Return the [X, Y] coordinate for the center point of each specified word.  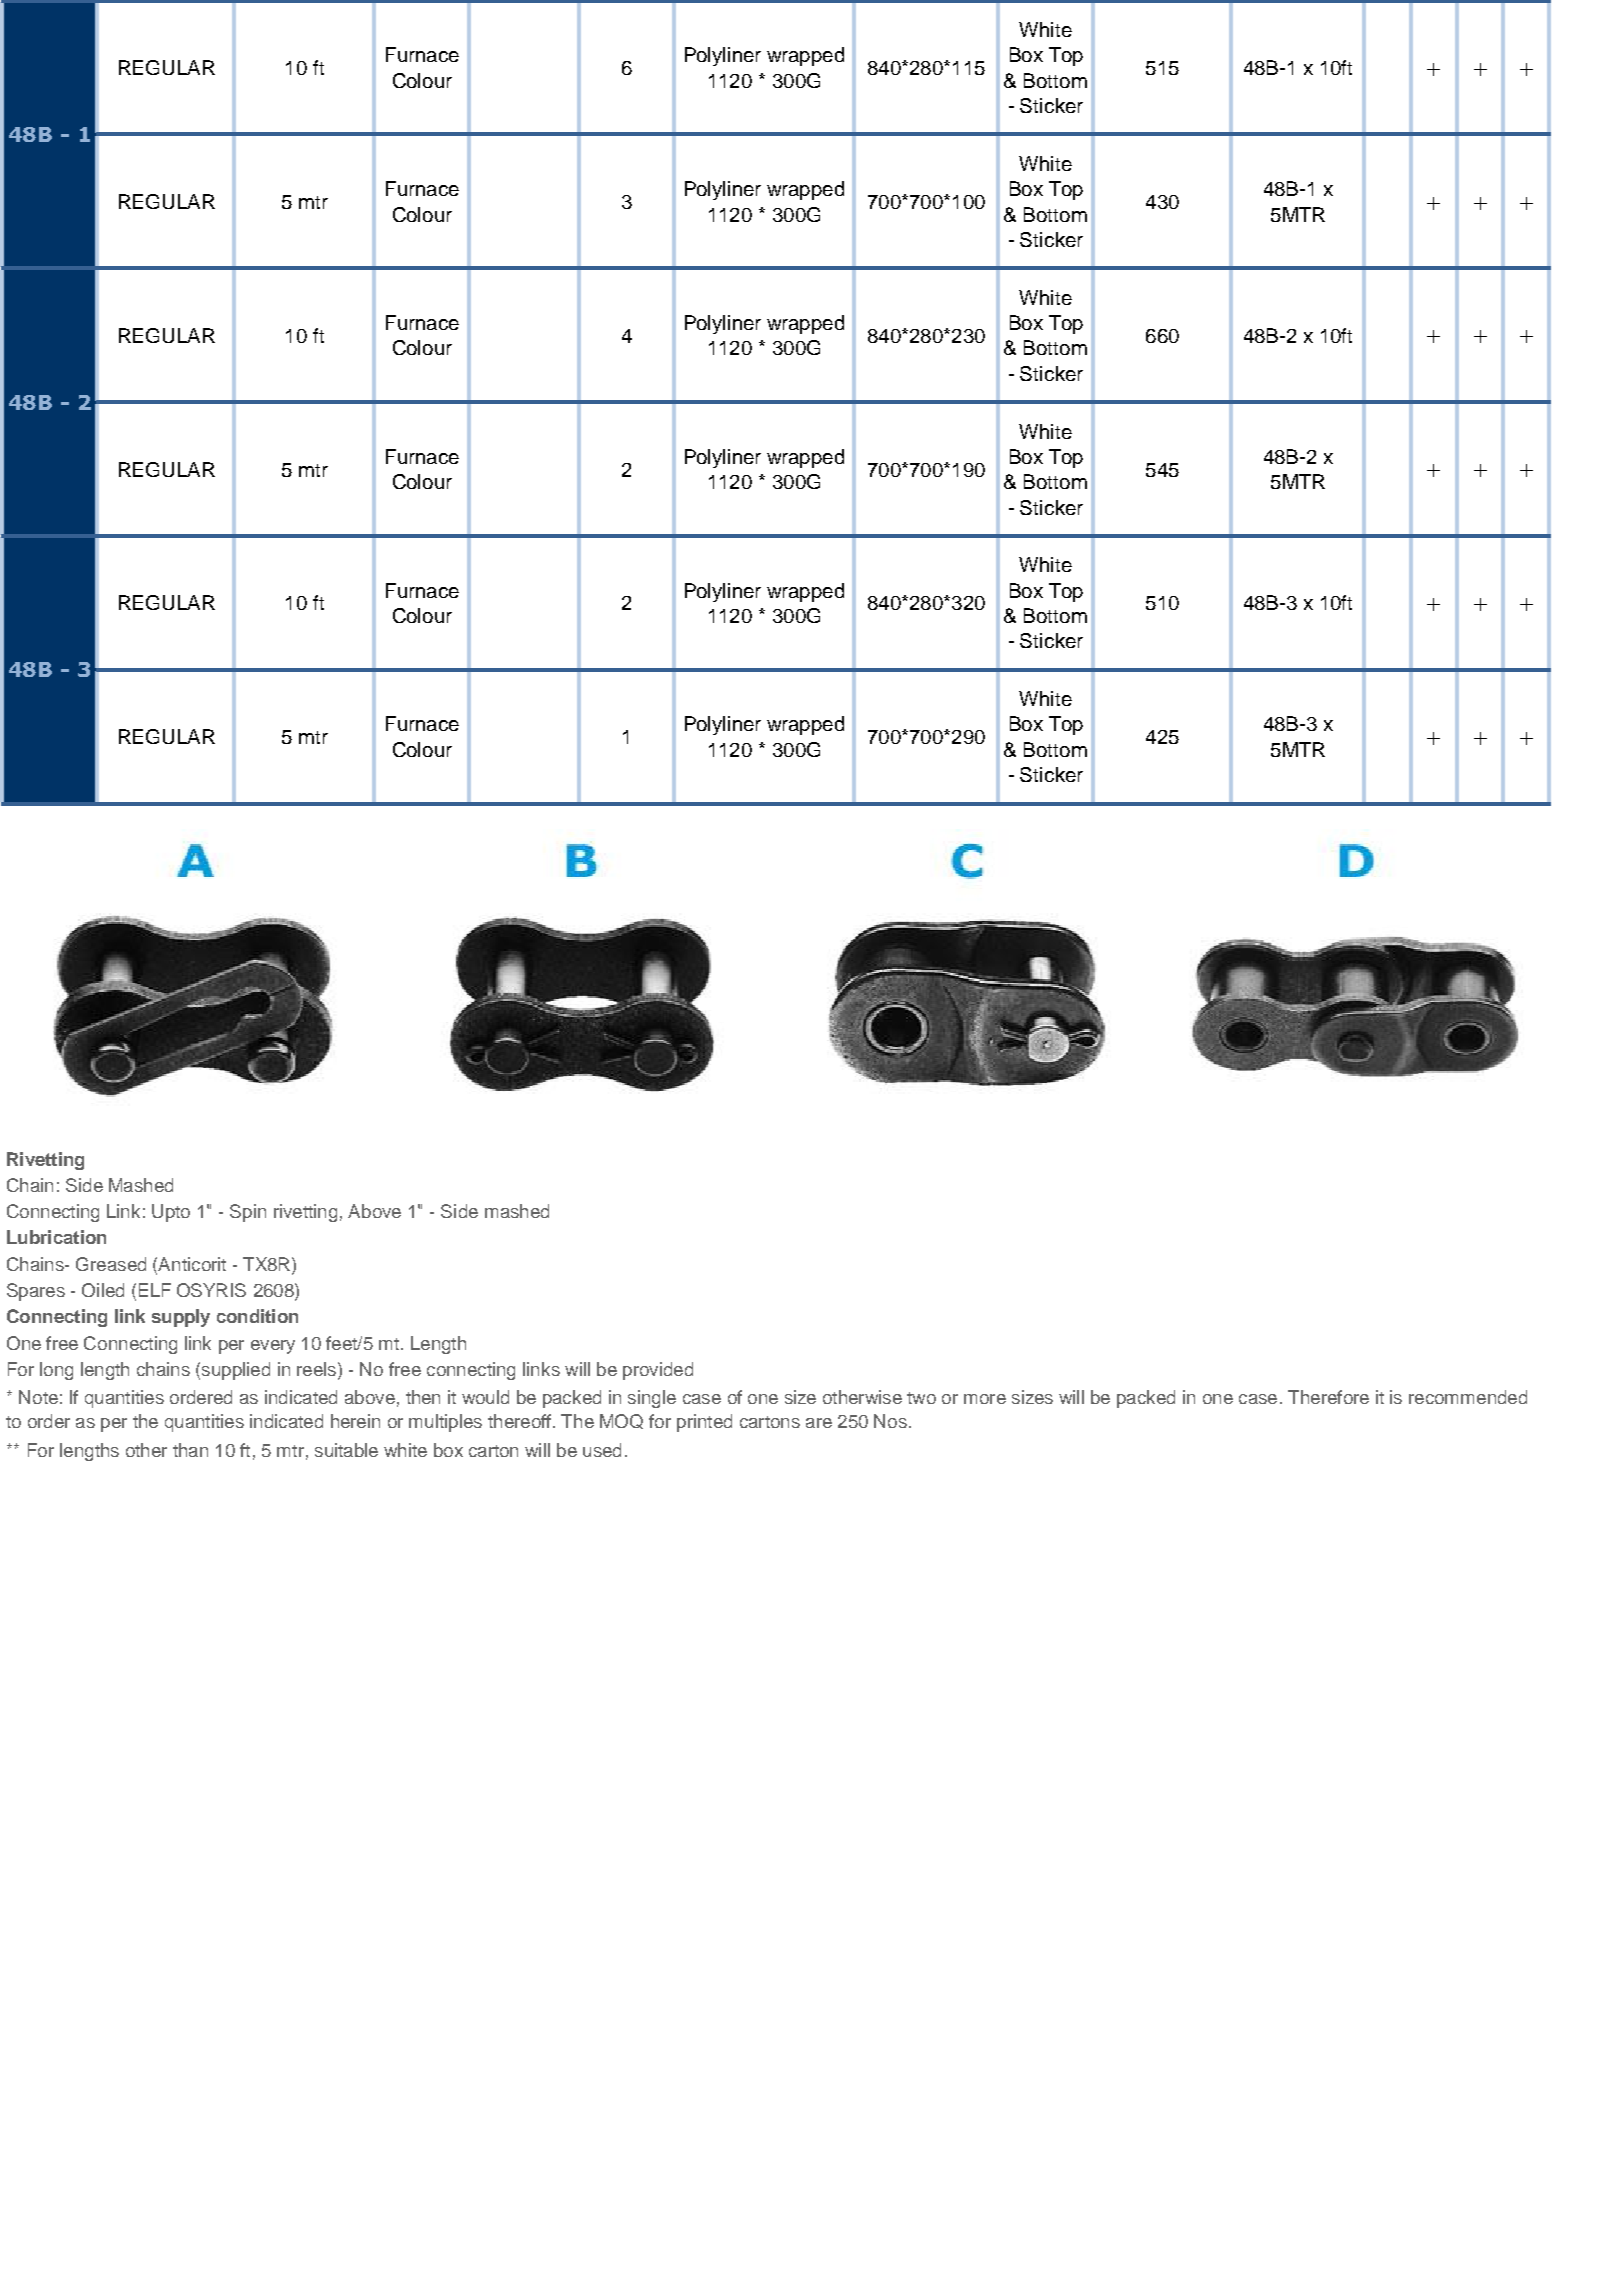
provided [658, 1371]
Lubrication [56, 1237]
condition [257, 1316]
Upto [171, 1213]
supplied [236, 1371]
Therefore [1328, 1397]
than [190, 1450]
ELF [155, 1290]
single [652, 1399]
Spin [248, 1213]
